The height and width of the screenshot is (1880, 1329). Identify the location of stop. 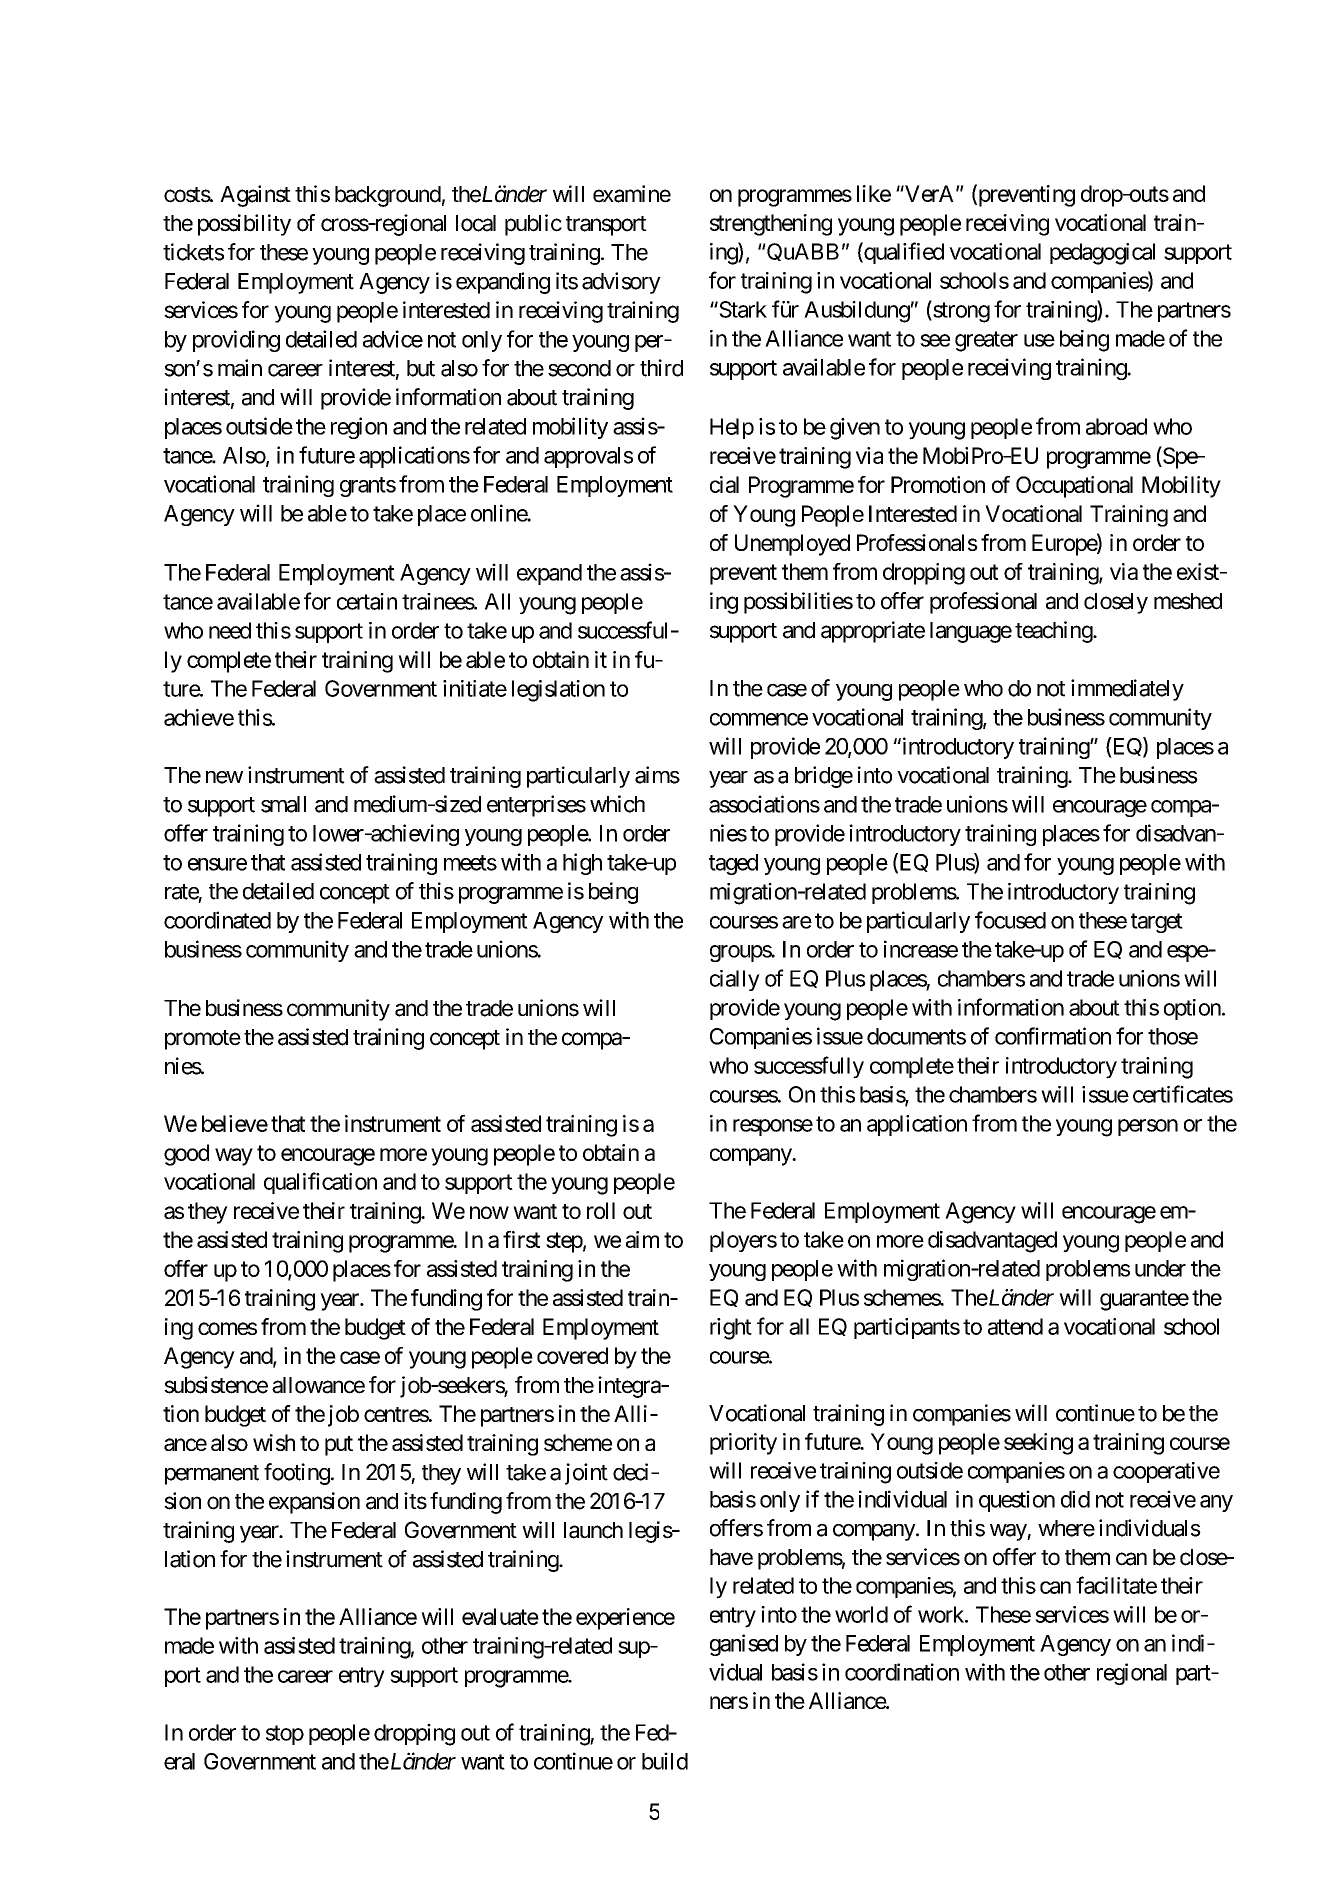
(285, 1735).
